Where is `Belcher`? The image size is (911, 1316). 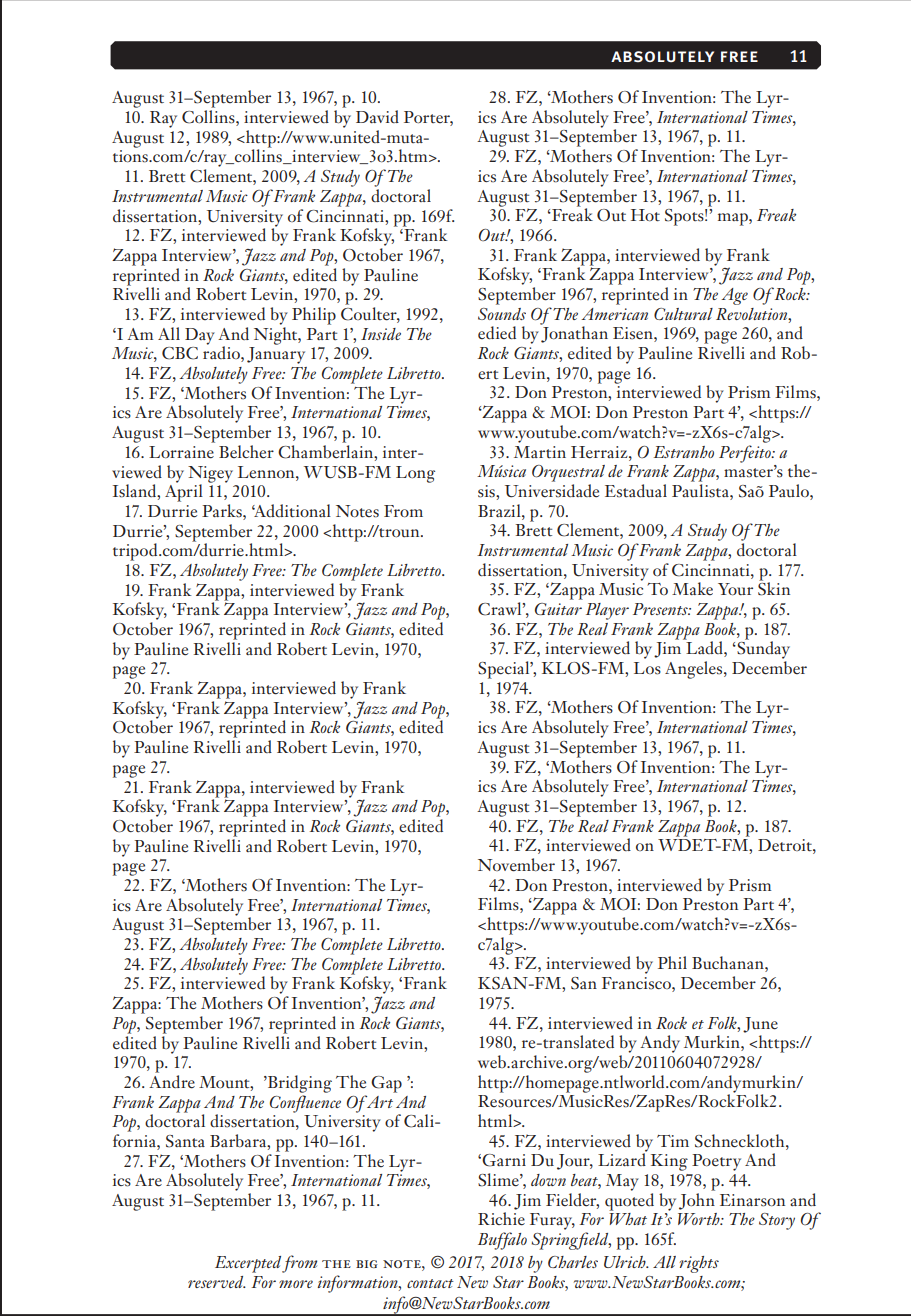
Belcher is located at coordinates (246, 452).
